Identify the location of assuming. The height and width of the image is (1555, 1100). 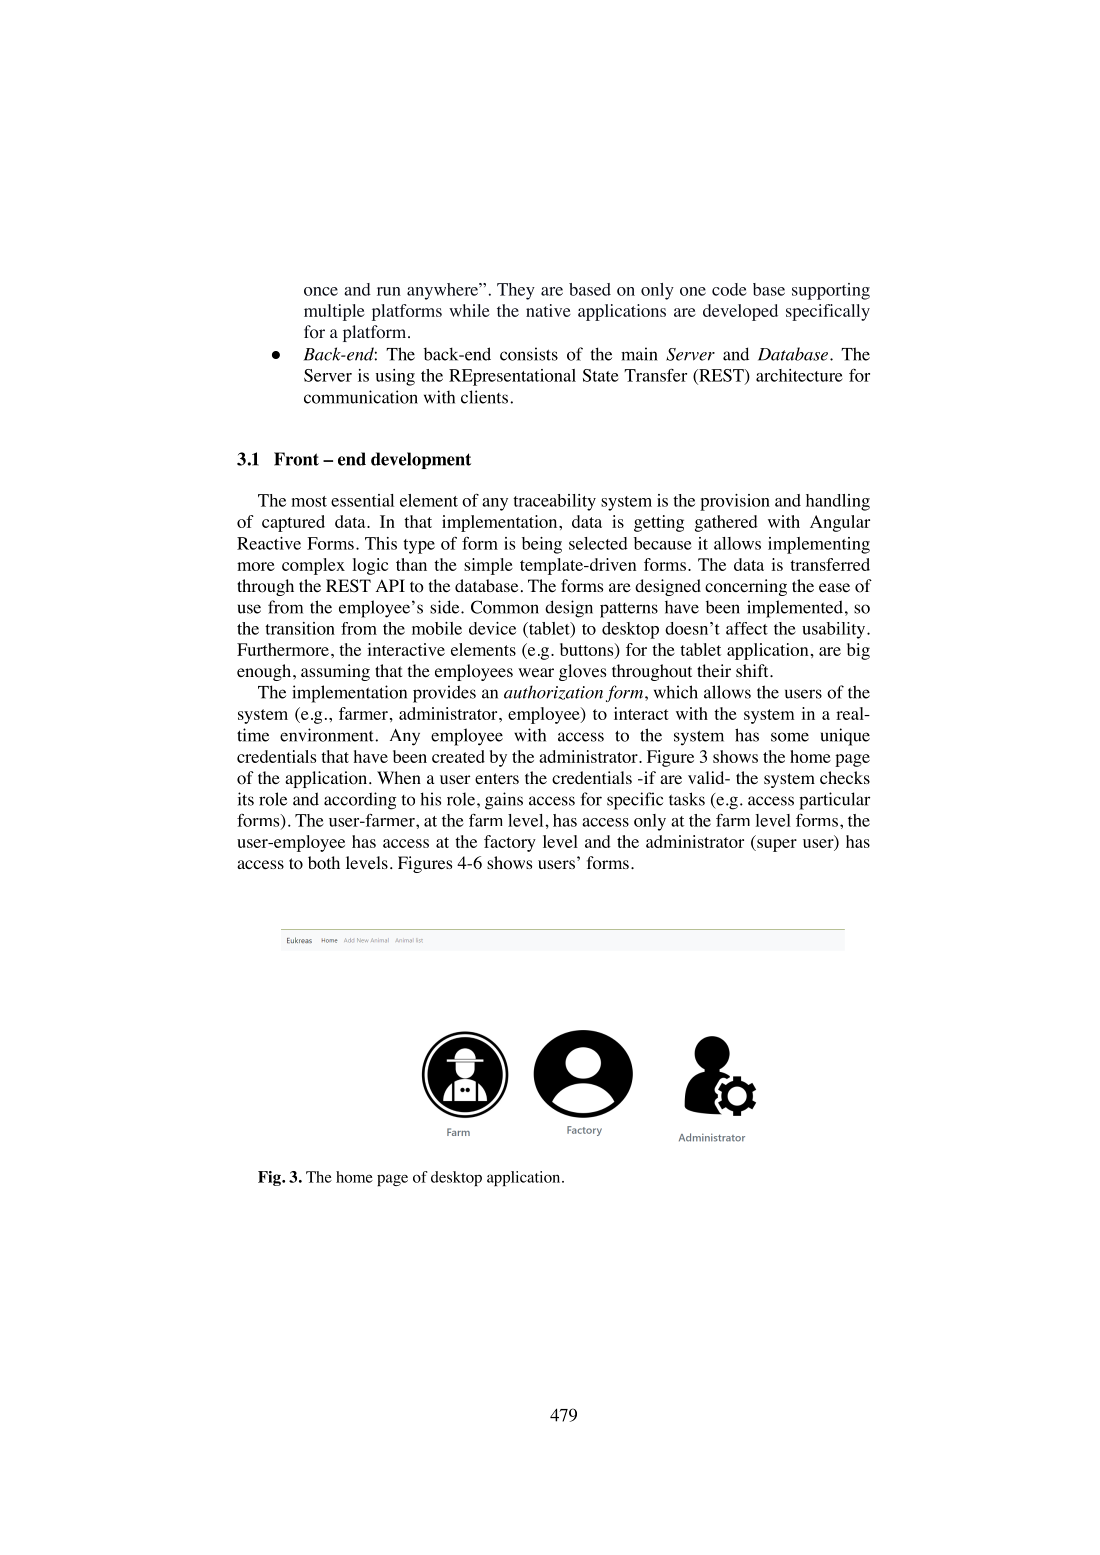
(335, 672).
